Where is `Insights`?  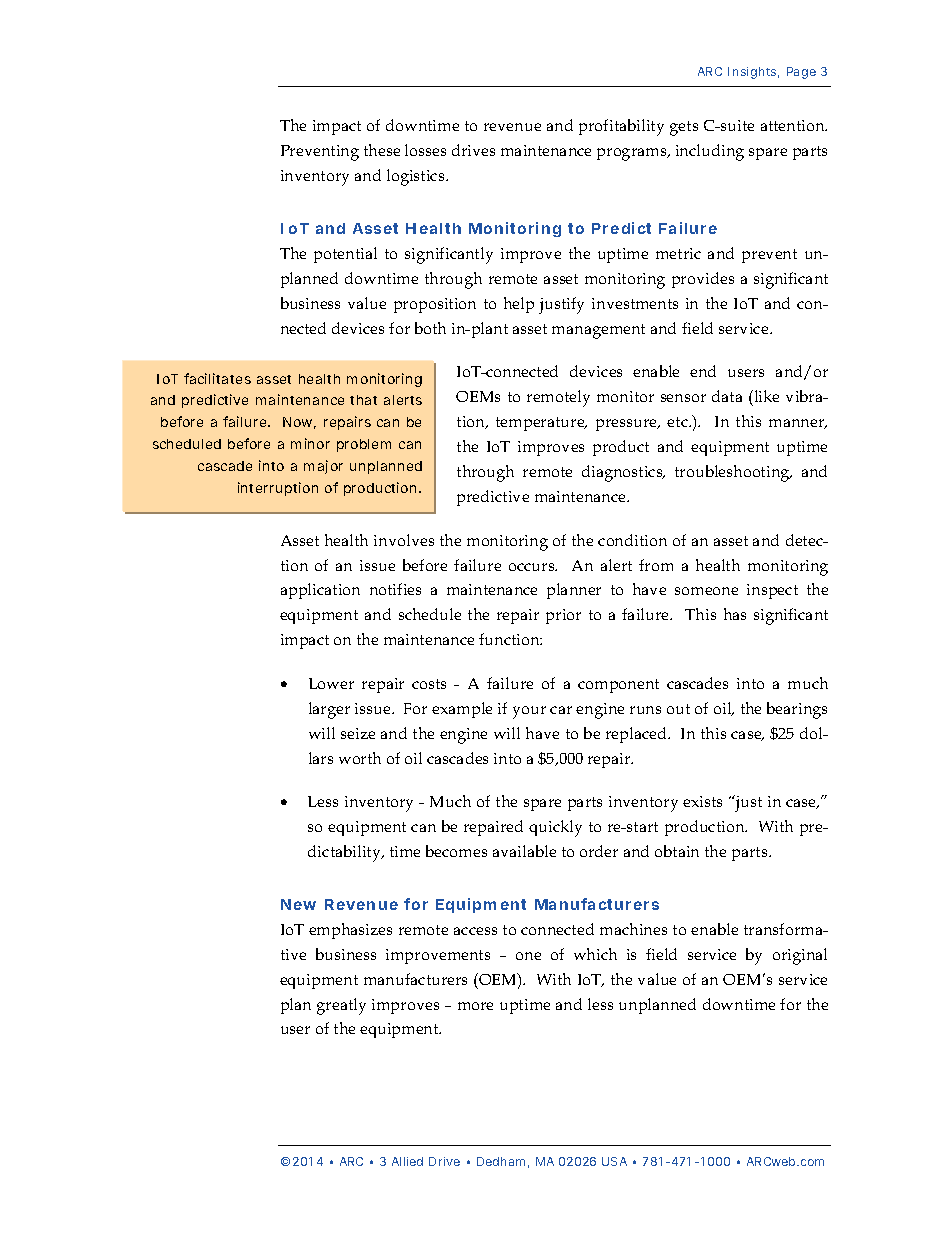
Insights is located at coordinates (753, 73).
